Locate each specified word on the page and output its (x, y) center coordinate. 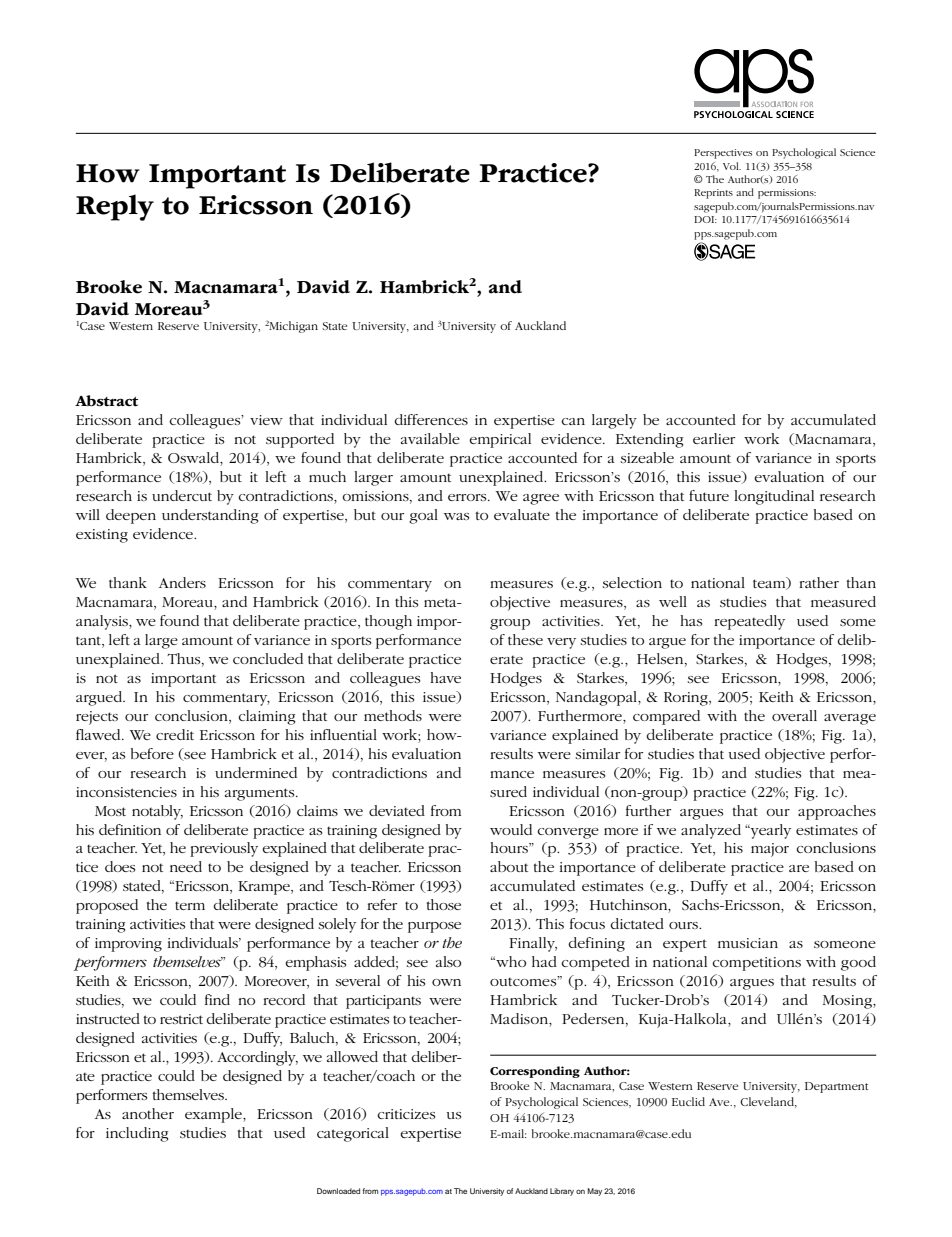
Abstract (106, 401)
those (444, 904)
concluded (268, 658)
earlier (714, 438)
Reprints (713, 194)
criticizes (406, 1114)
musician (748, 943)
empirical (500, 440)
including (137, 1134)
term (190, 906)
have (445, 677)
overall (794, 715)
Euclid (688, 1101)
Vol (732, 166)
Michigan (293, 327)
